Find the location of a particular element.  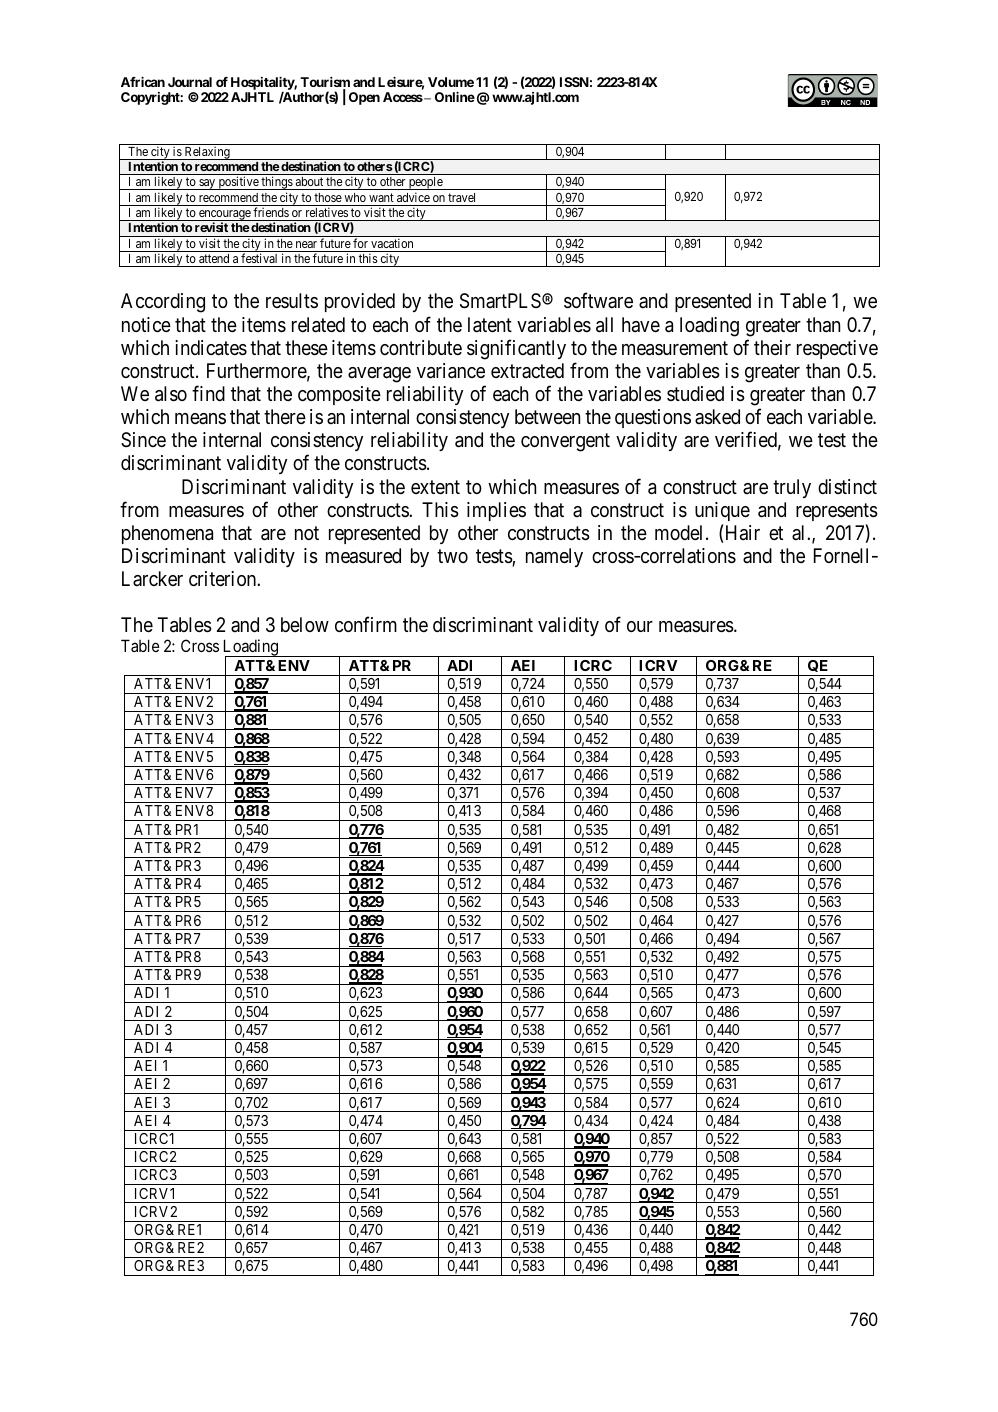

Volume is located at coordinates (451, 82).
